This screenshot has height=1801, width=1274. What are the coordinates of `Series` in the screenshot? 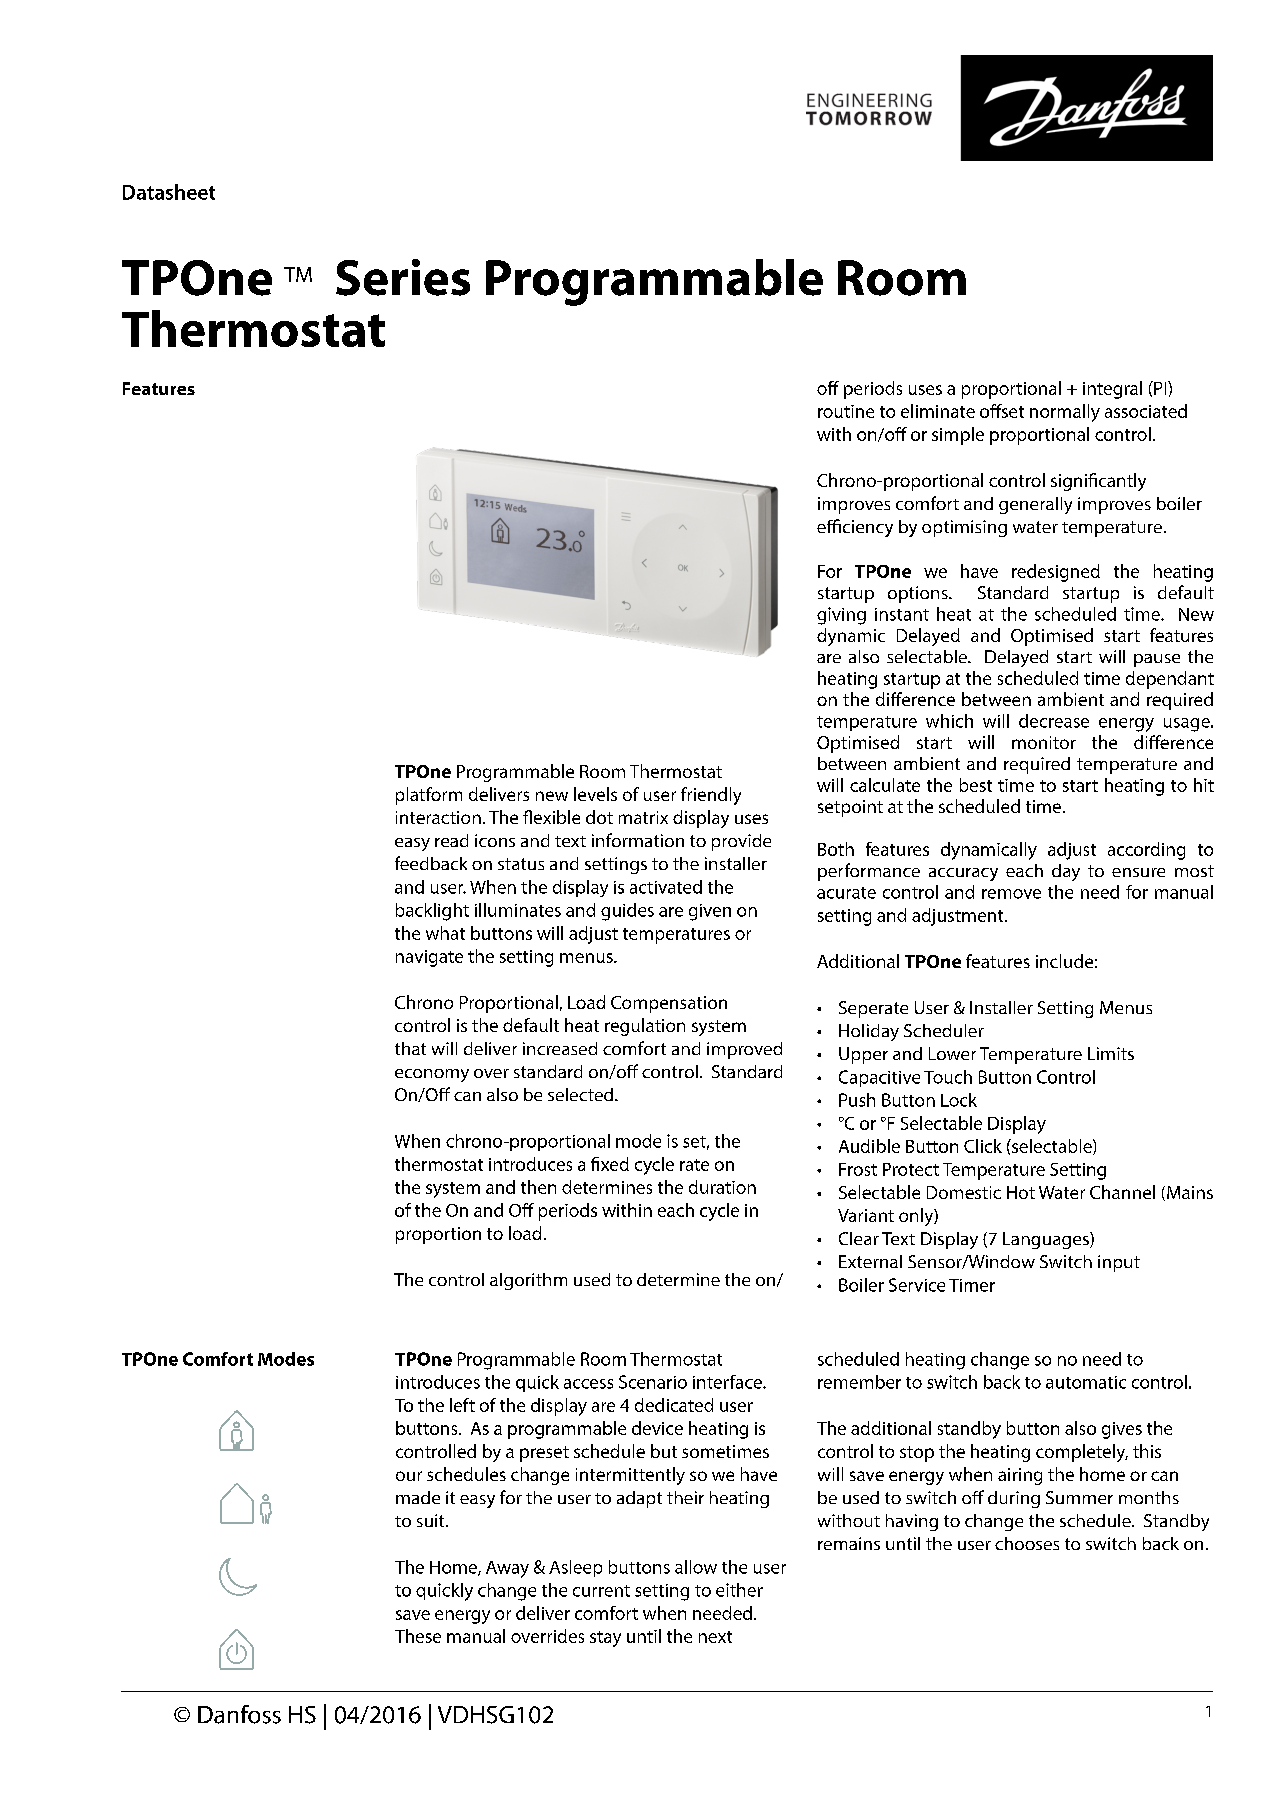 It's located at (403, 277).
